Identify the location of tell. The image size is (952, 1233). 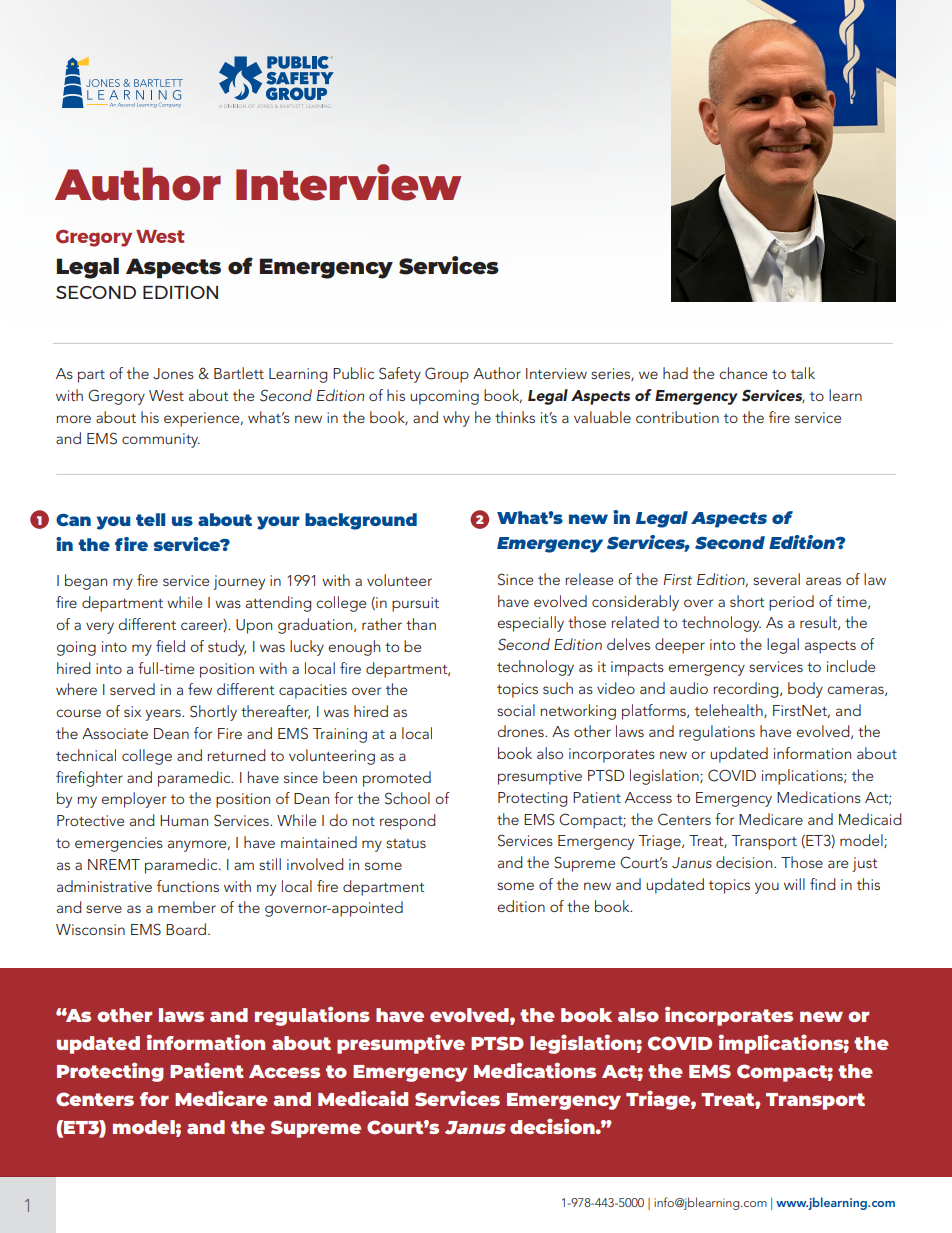
(150, 519).
